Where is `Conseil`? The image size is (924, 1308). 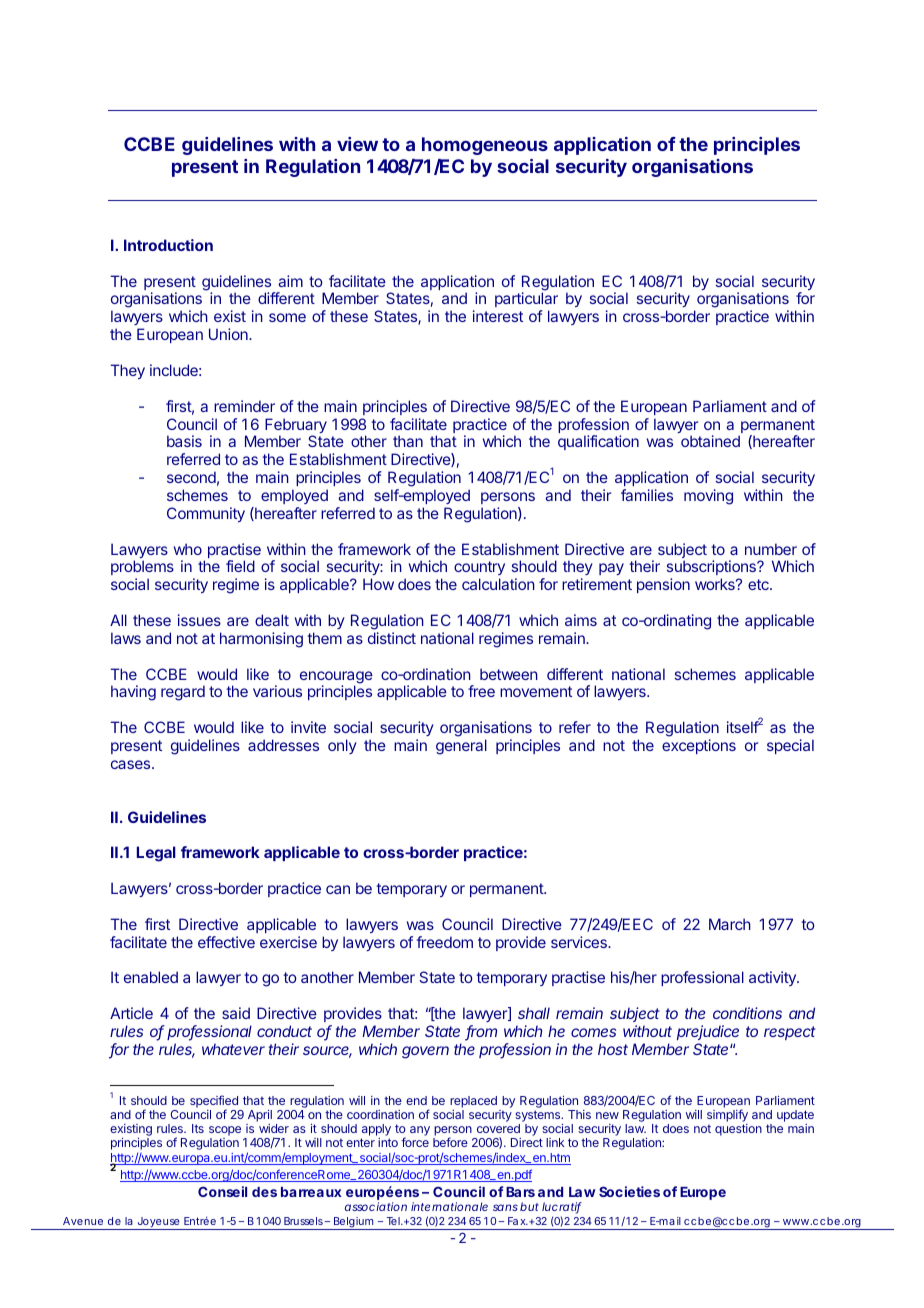 Conseil is located at coordinates (222, 1191).
